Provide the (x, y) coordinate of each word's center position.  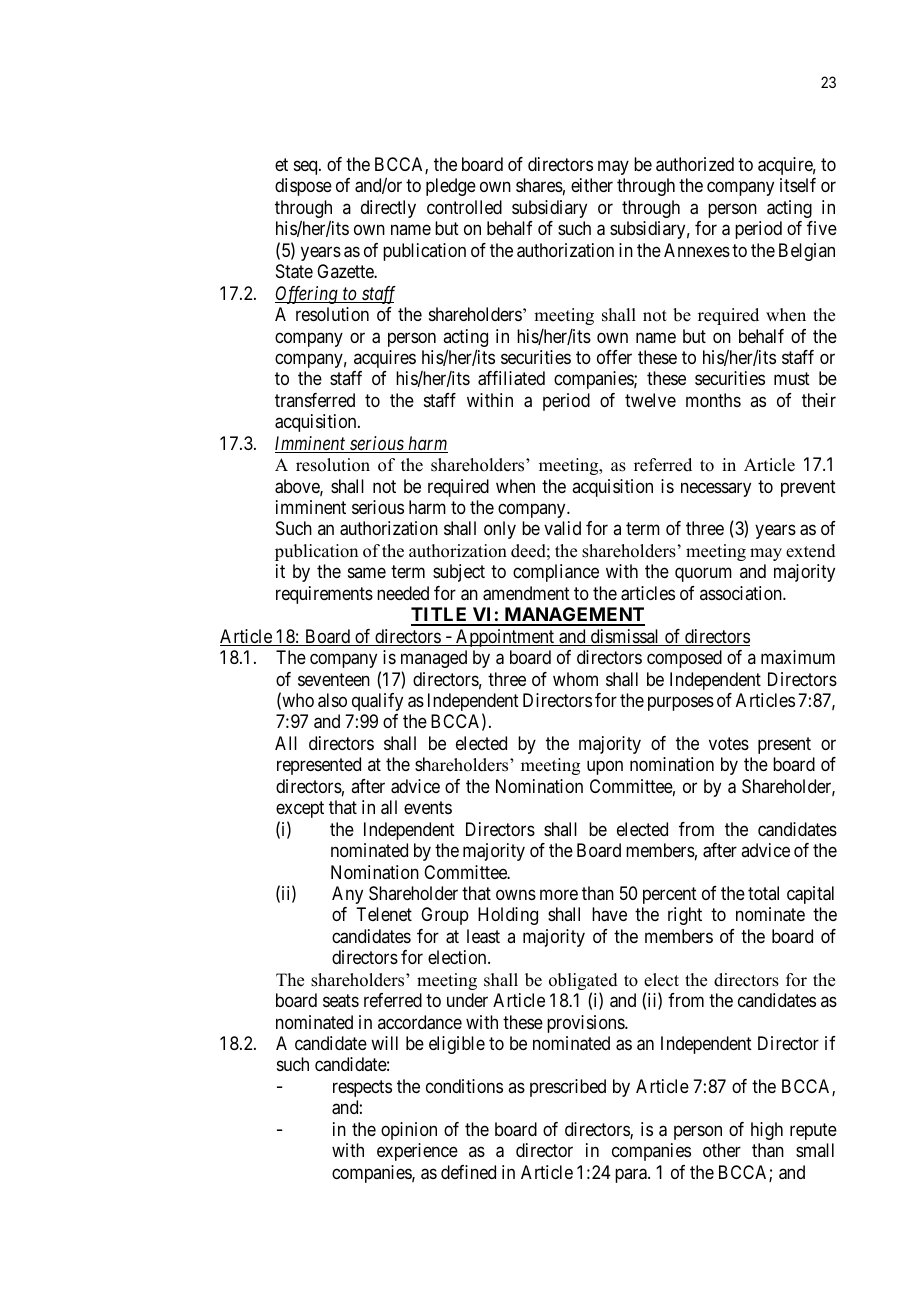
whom (575, 679)
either (592, 185)
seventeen (334, 679)
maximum (798, 657)
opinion (409, 1131)
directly (388, 209)
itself (798, 185)
